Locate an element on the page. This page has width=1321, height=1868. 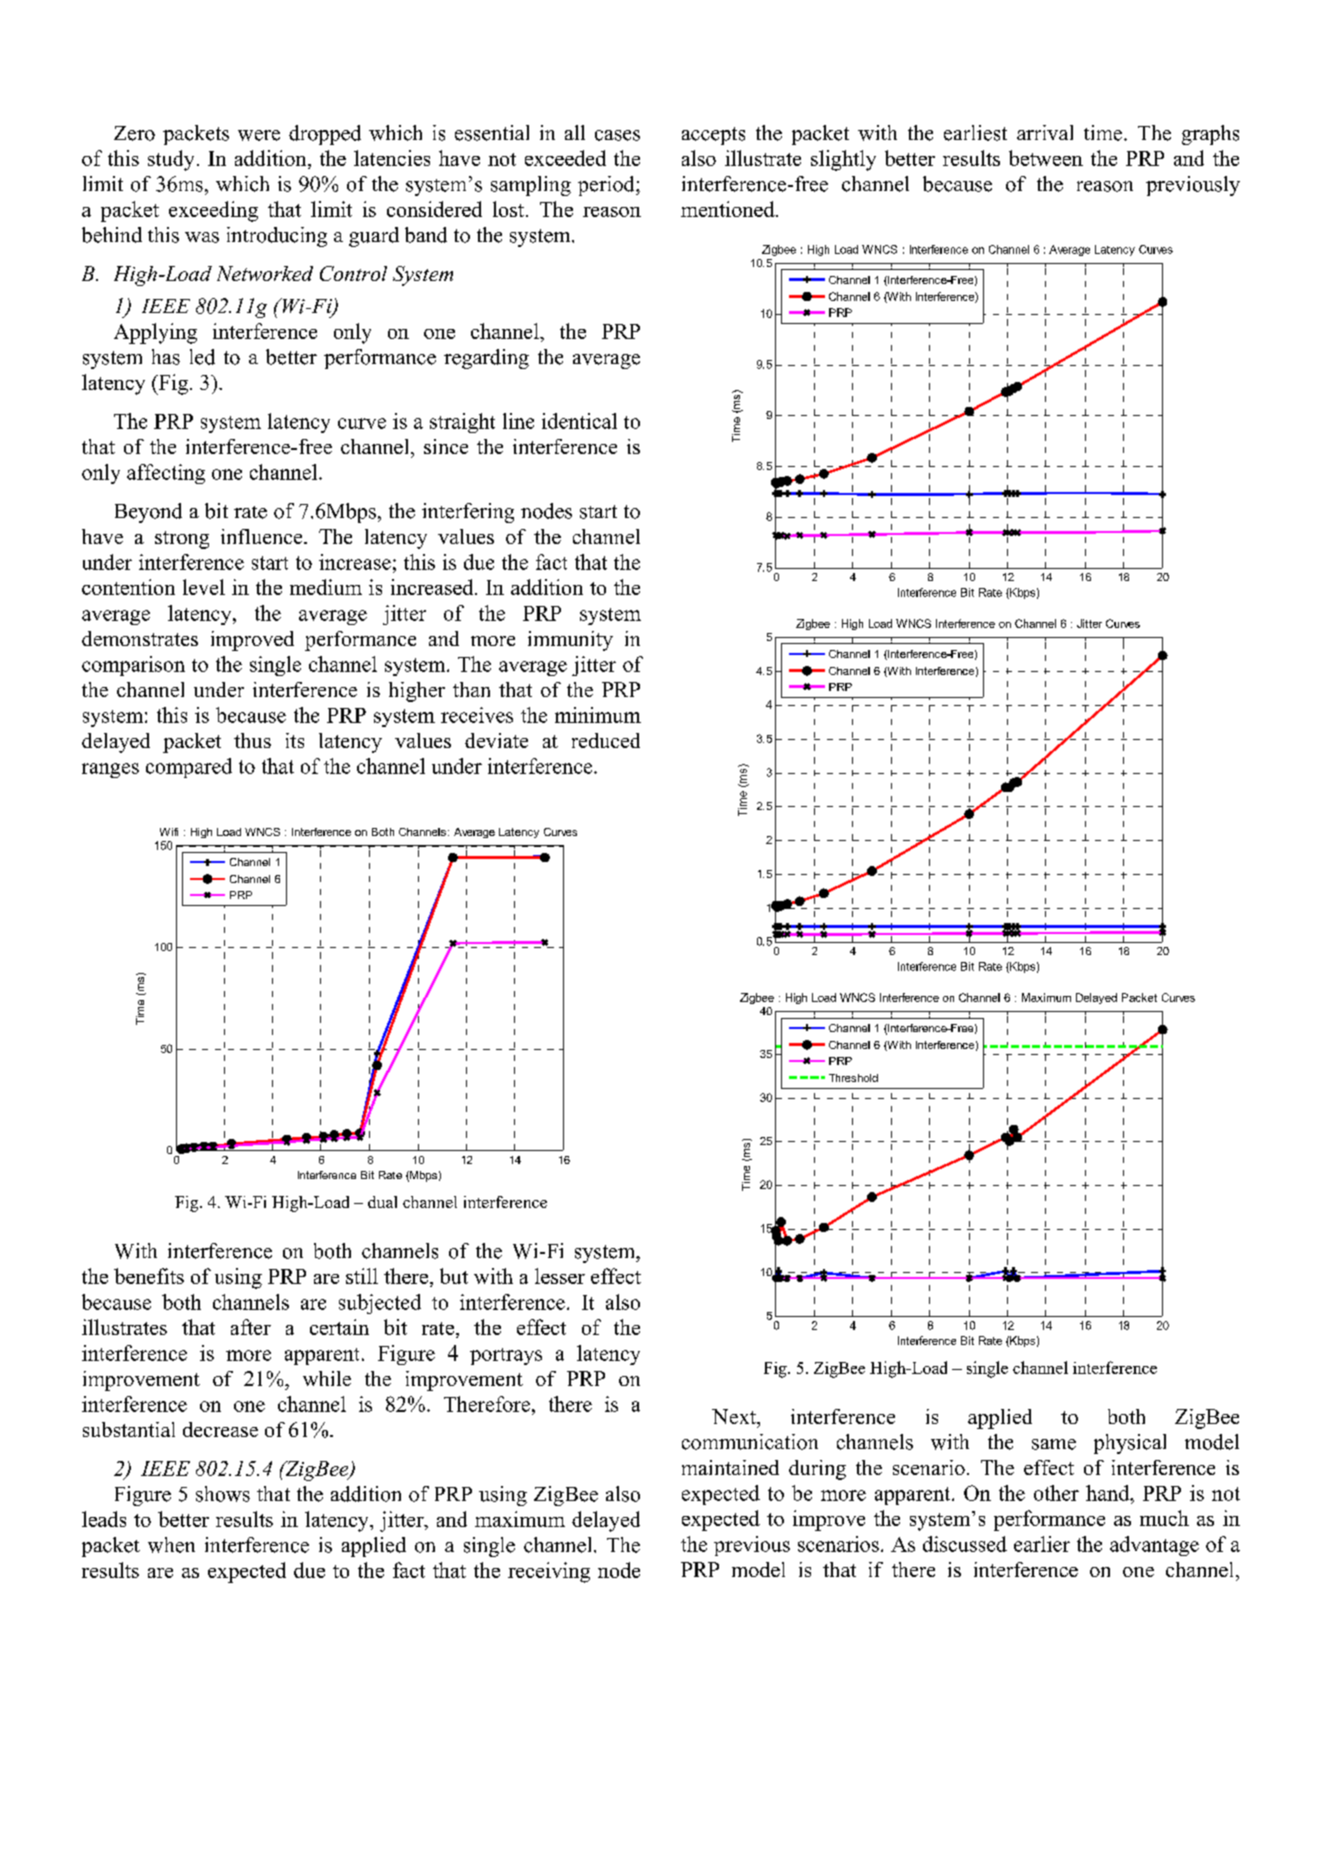
Wifi is located at coordinates (169, 832).
